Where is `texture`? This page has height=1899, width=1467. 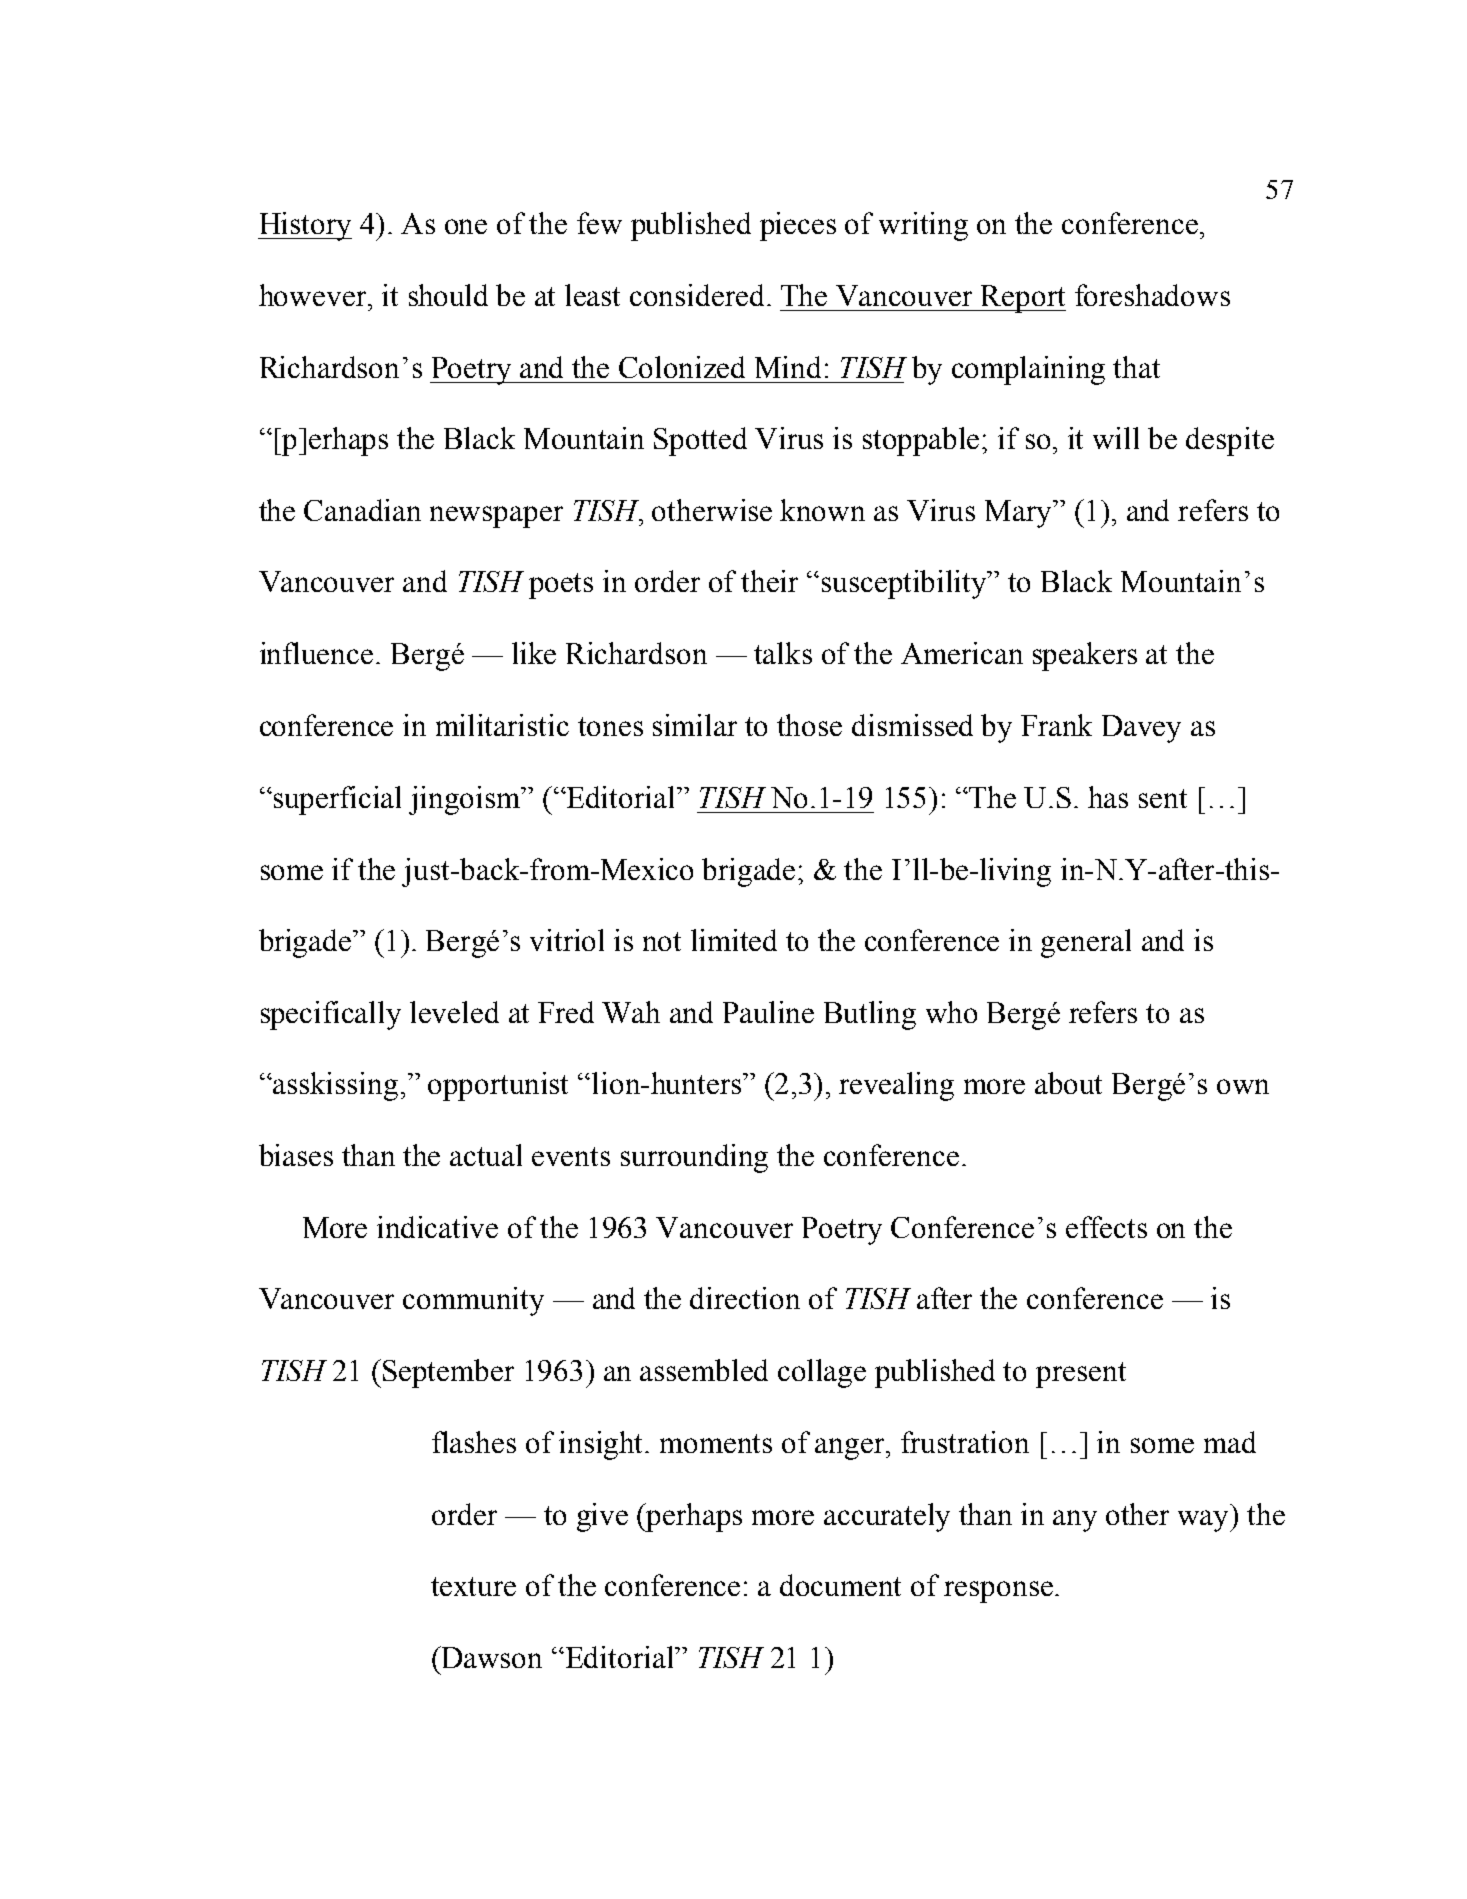
texture is located at coordinates (473, 1586).
